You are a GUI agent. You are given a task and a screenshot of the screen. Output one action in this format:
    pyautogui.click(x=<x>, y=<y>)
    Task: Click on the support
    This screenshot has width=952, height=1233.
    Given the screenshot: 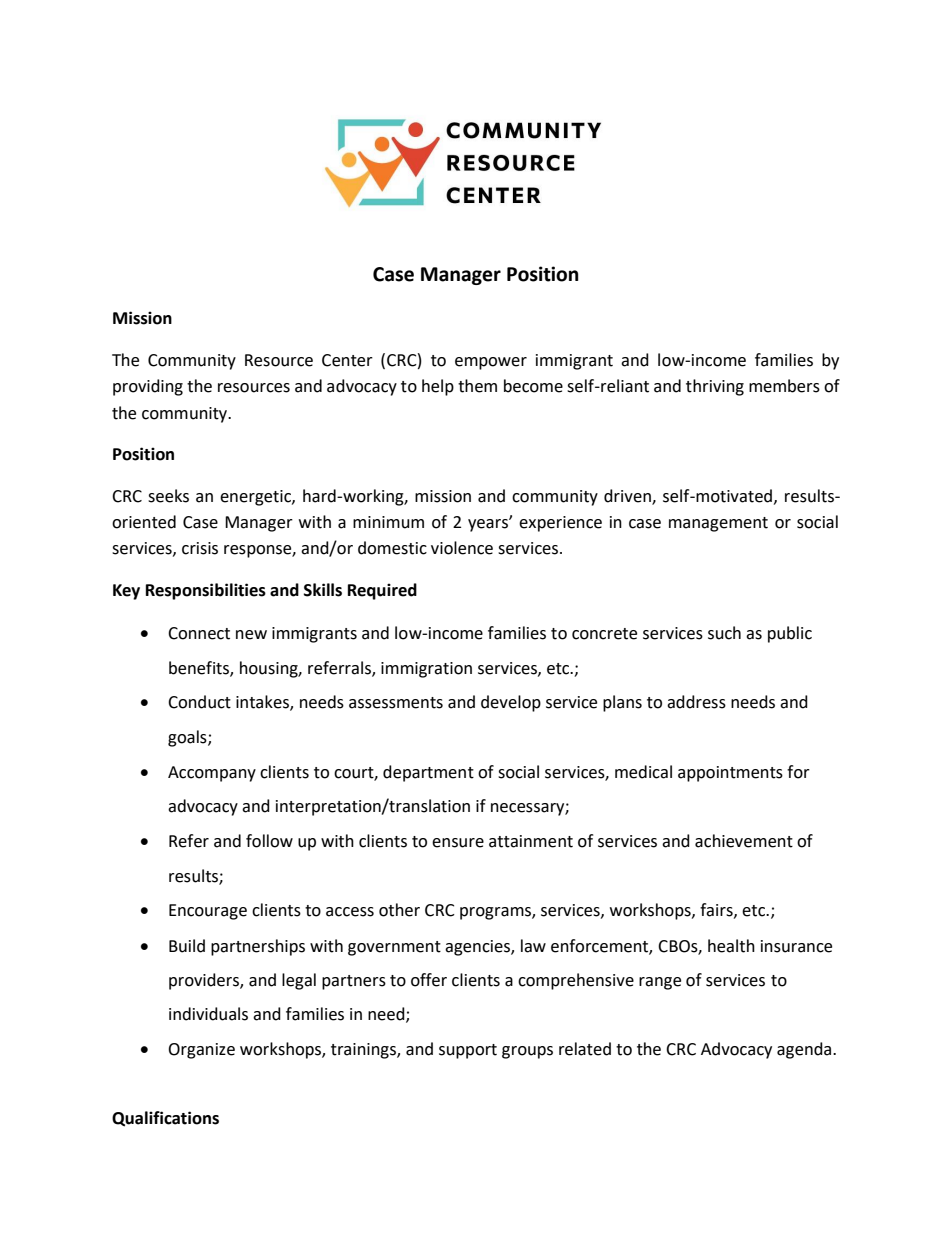 What is the action you would take?
    pyautogui.click(x=468, y=1051)
